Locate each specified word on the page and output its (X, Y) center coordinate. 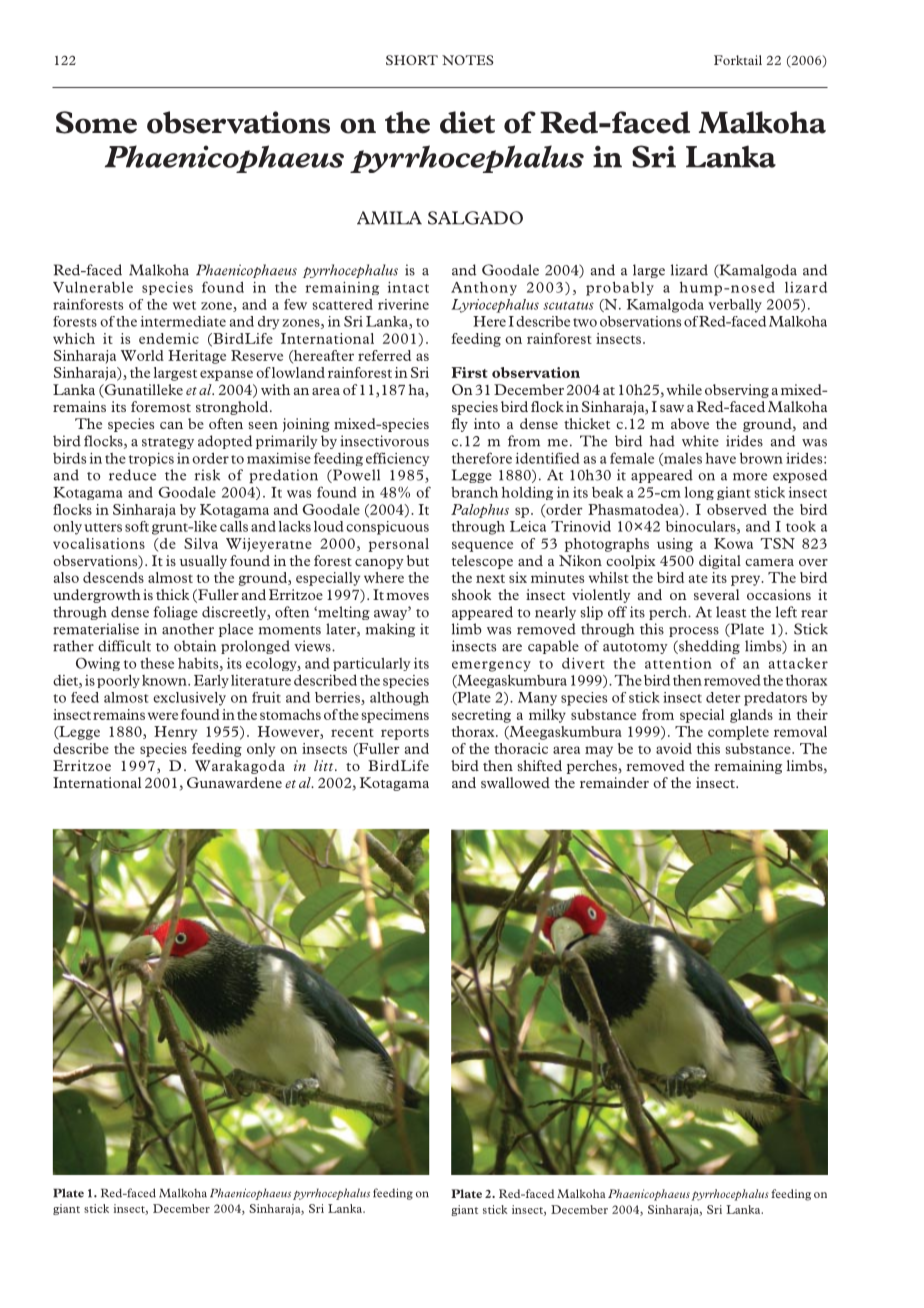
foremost (161, 406)
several (716, 594)
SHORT (412, 60)
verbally (735, 306)
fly (459, 425)
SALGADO (475, 218)
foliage (175, 613)
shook (471, 594)
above (690, 423)
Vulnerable (93, 287)
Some (96, 122)
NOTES (468, 60)
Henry (175, 733)
